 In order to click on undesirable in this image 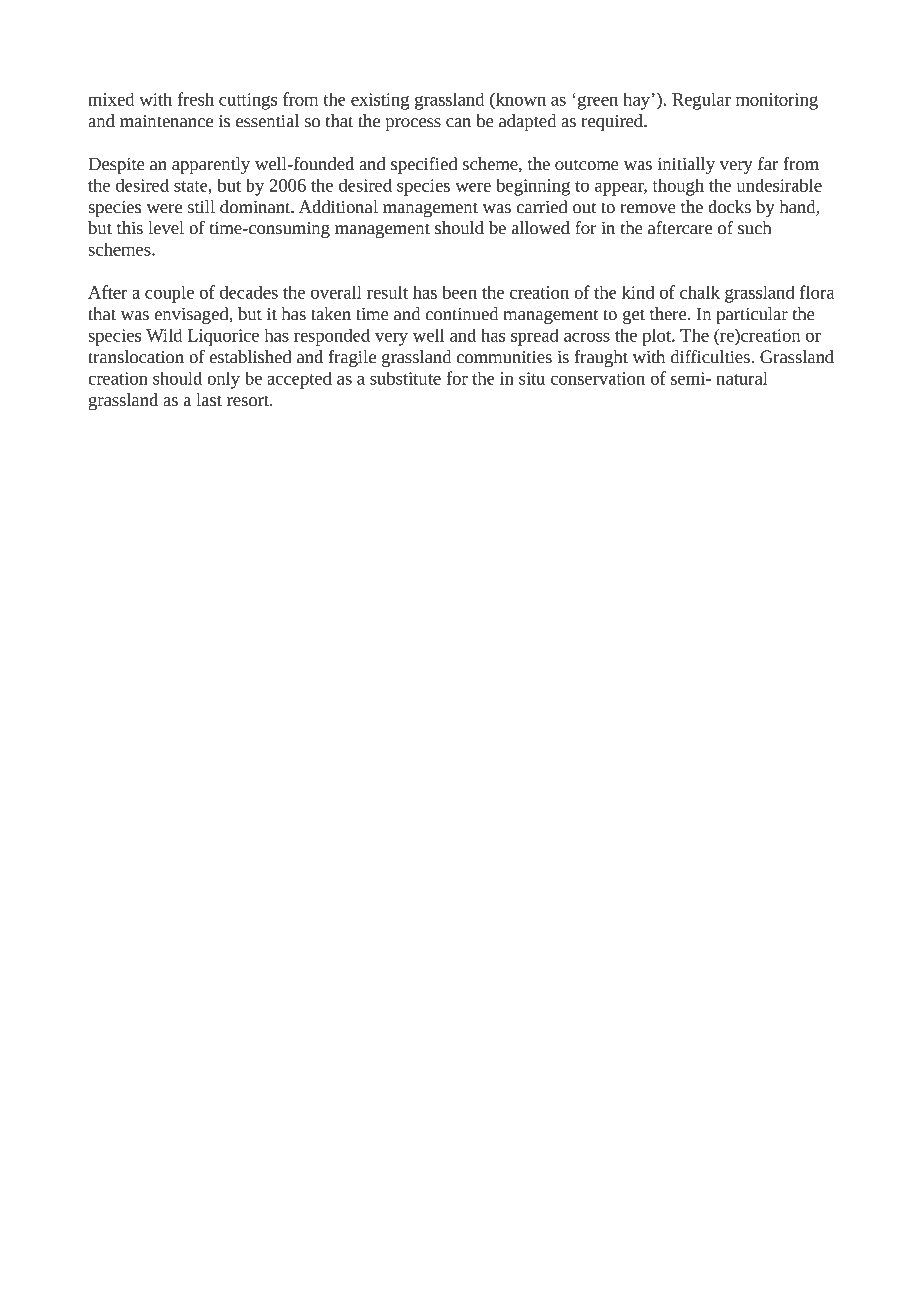, I will do `click(779, 185)`.
